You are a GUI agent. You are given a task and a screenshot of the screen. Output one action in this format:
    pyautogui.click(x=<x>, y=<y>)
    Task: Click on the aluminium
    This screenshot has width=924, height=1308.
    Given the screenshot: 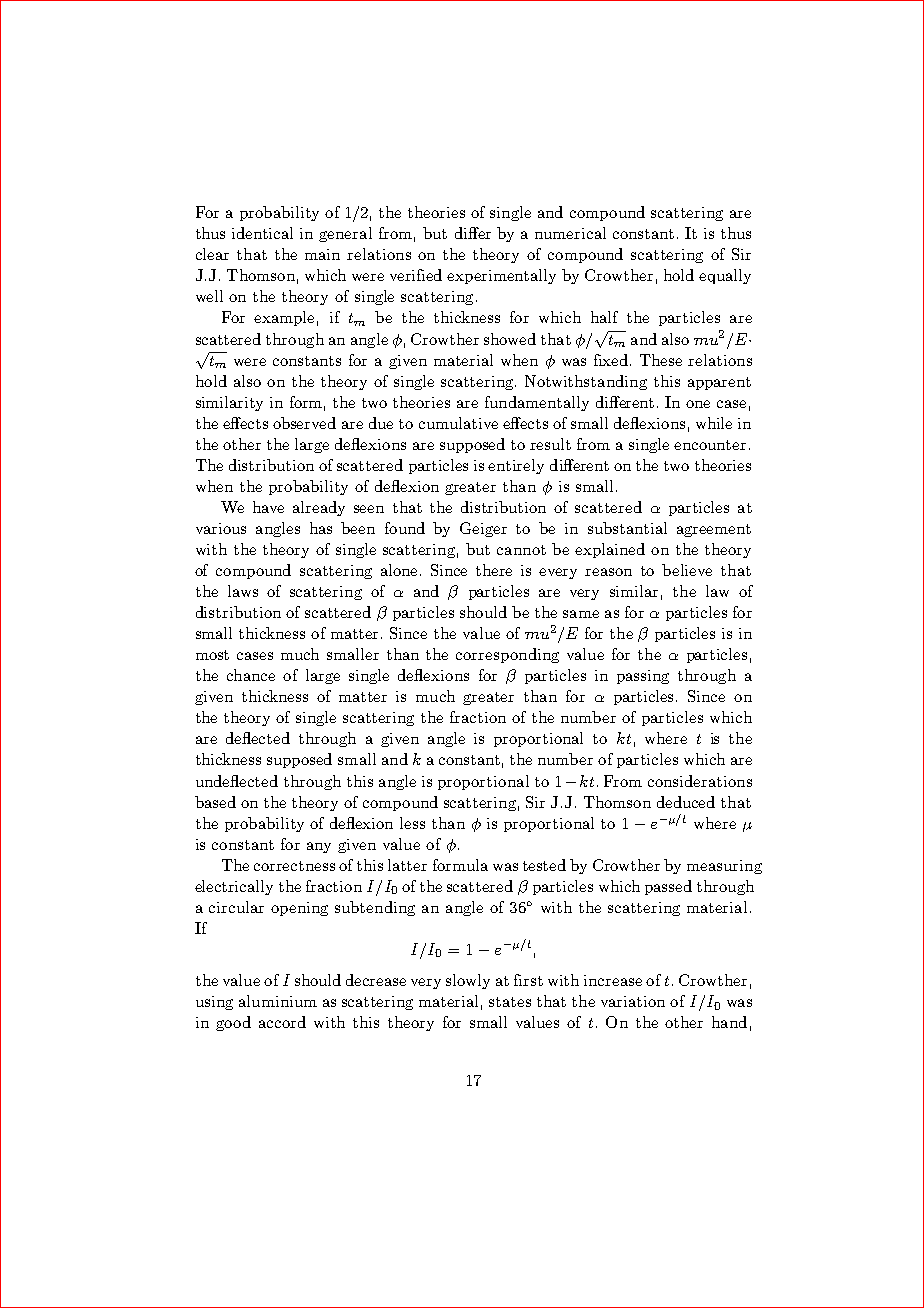 What is the action you would take?
    pyautogui.click(x=278, y=1001)
